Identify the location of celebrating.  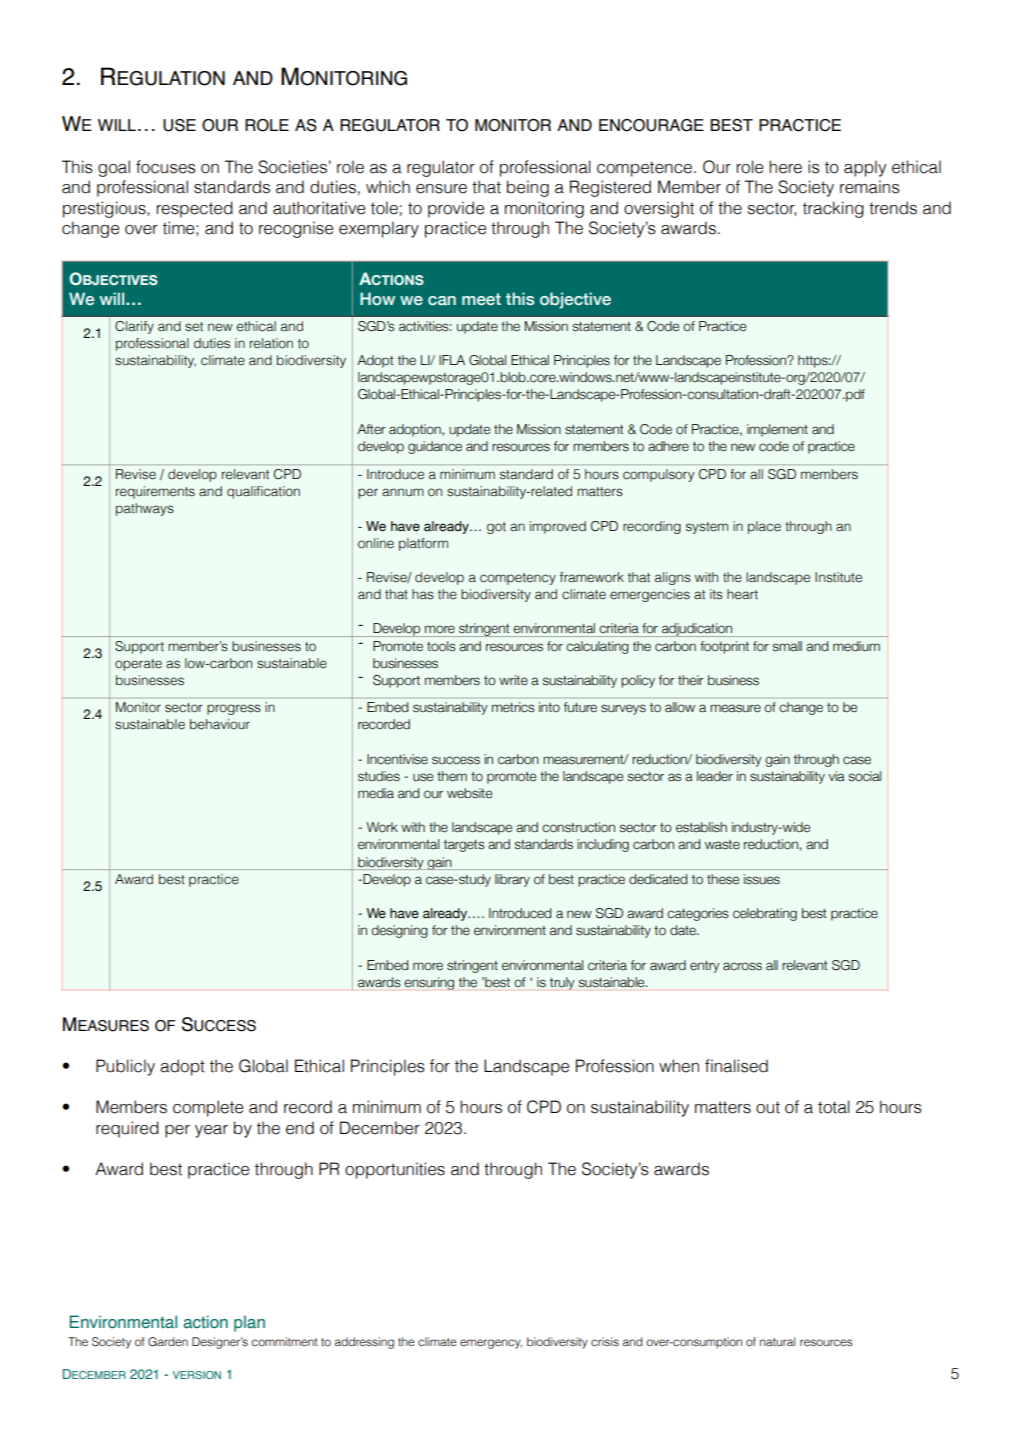
(765, 914).
